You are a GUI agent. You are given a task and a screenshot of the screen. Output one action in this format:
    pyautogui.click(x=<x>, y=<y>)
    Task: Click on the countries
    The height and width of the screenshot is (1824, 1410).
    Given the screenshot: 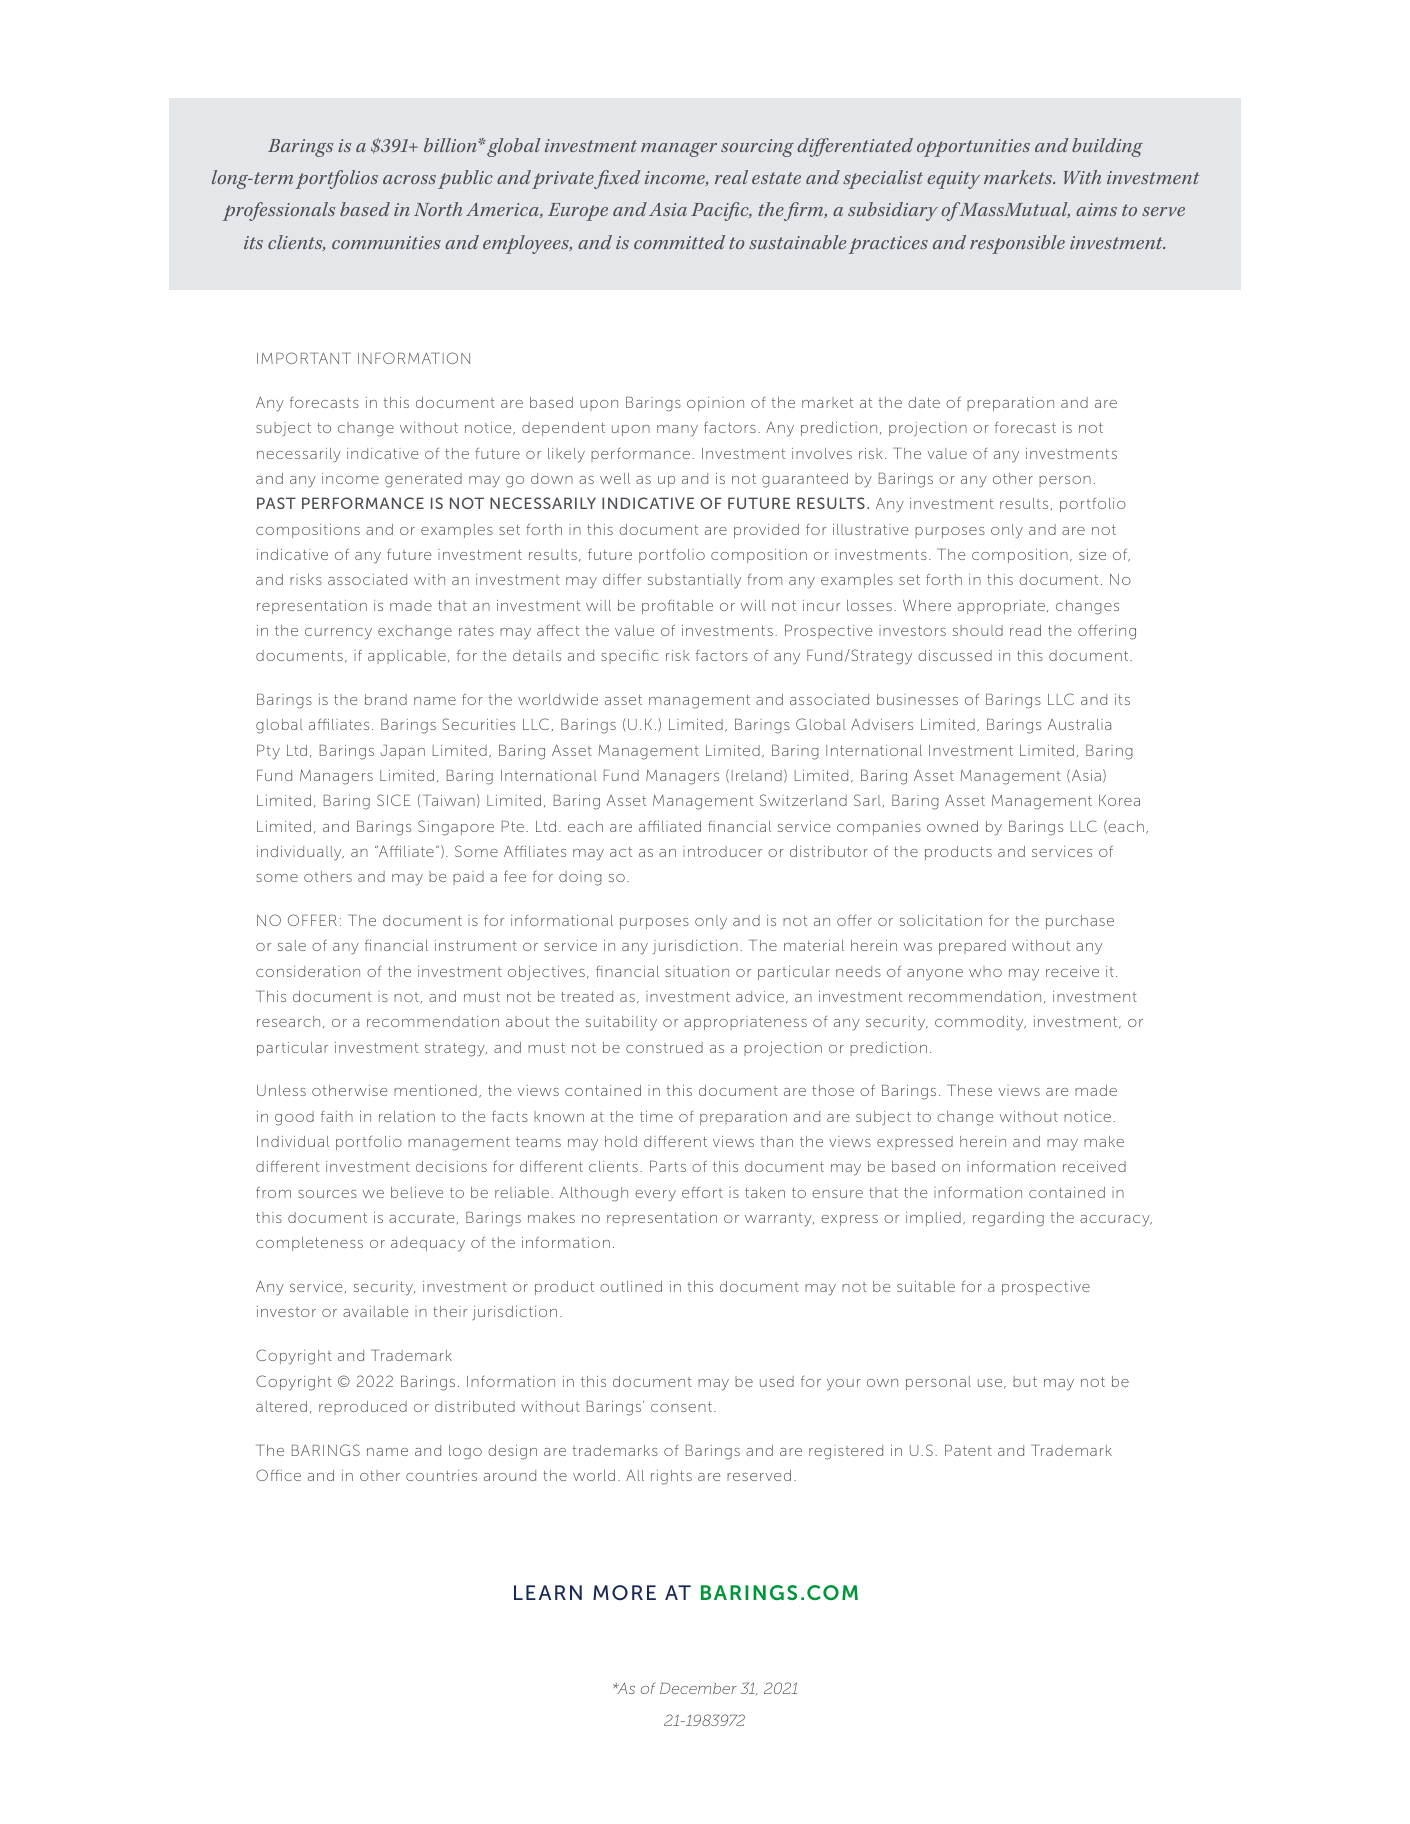 What is the action you would take?
    pyautogui.click(x=441, y=1475)
